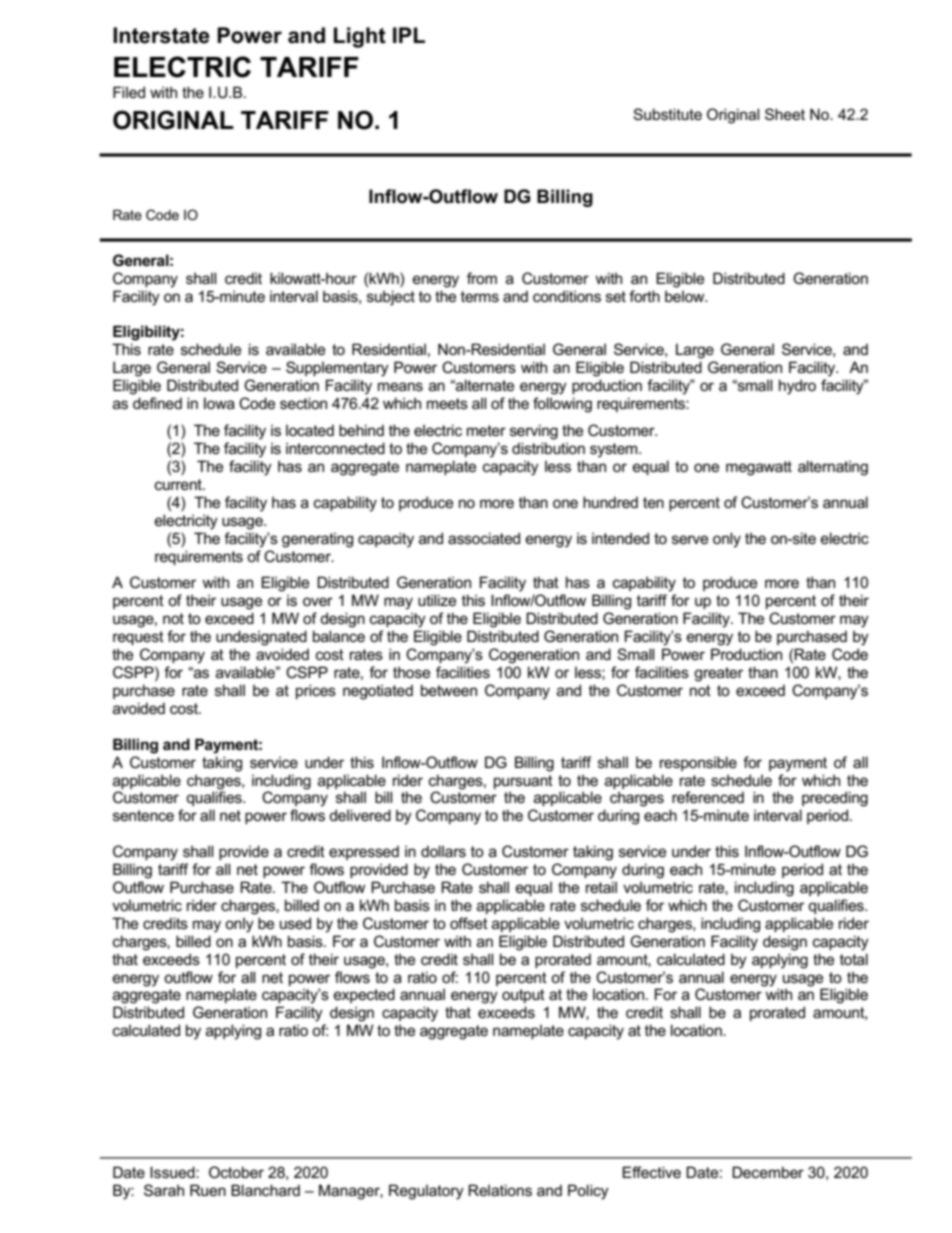 This image has height=1233, width=952. What do you see at coordinates (797, 387) in the image?
I see `hydro` at bounding box center [797, 387].
